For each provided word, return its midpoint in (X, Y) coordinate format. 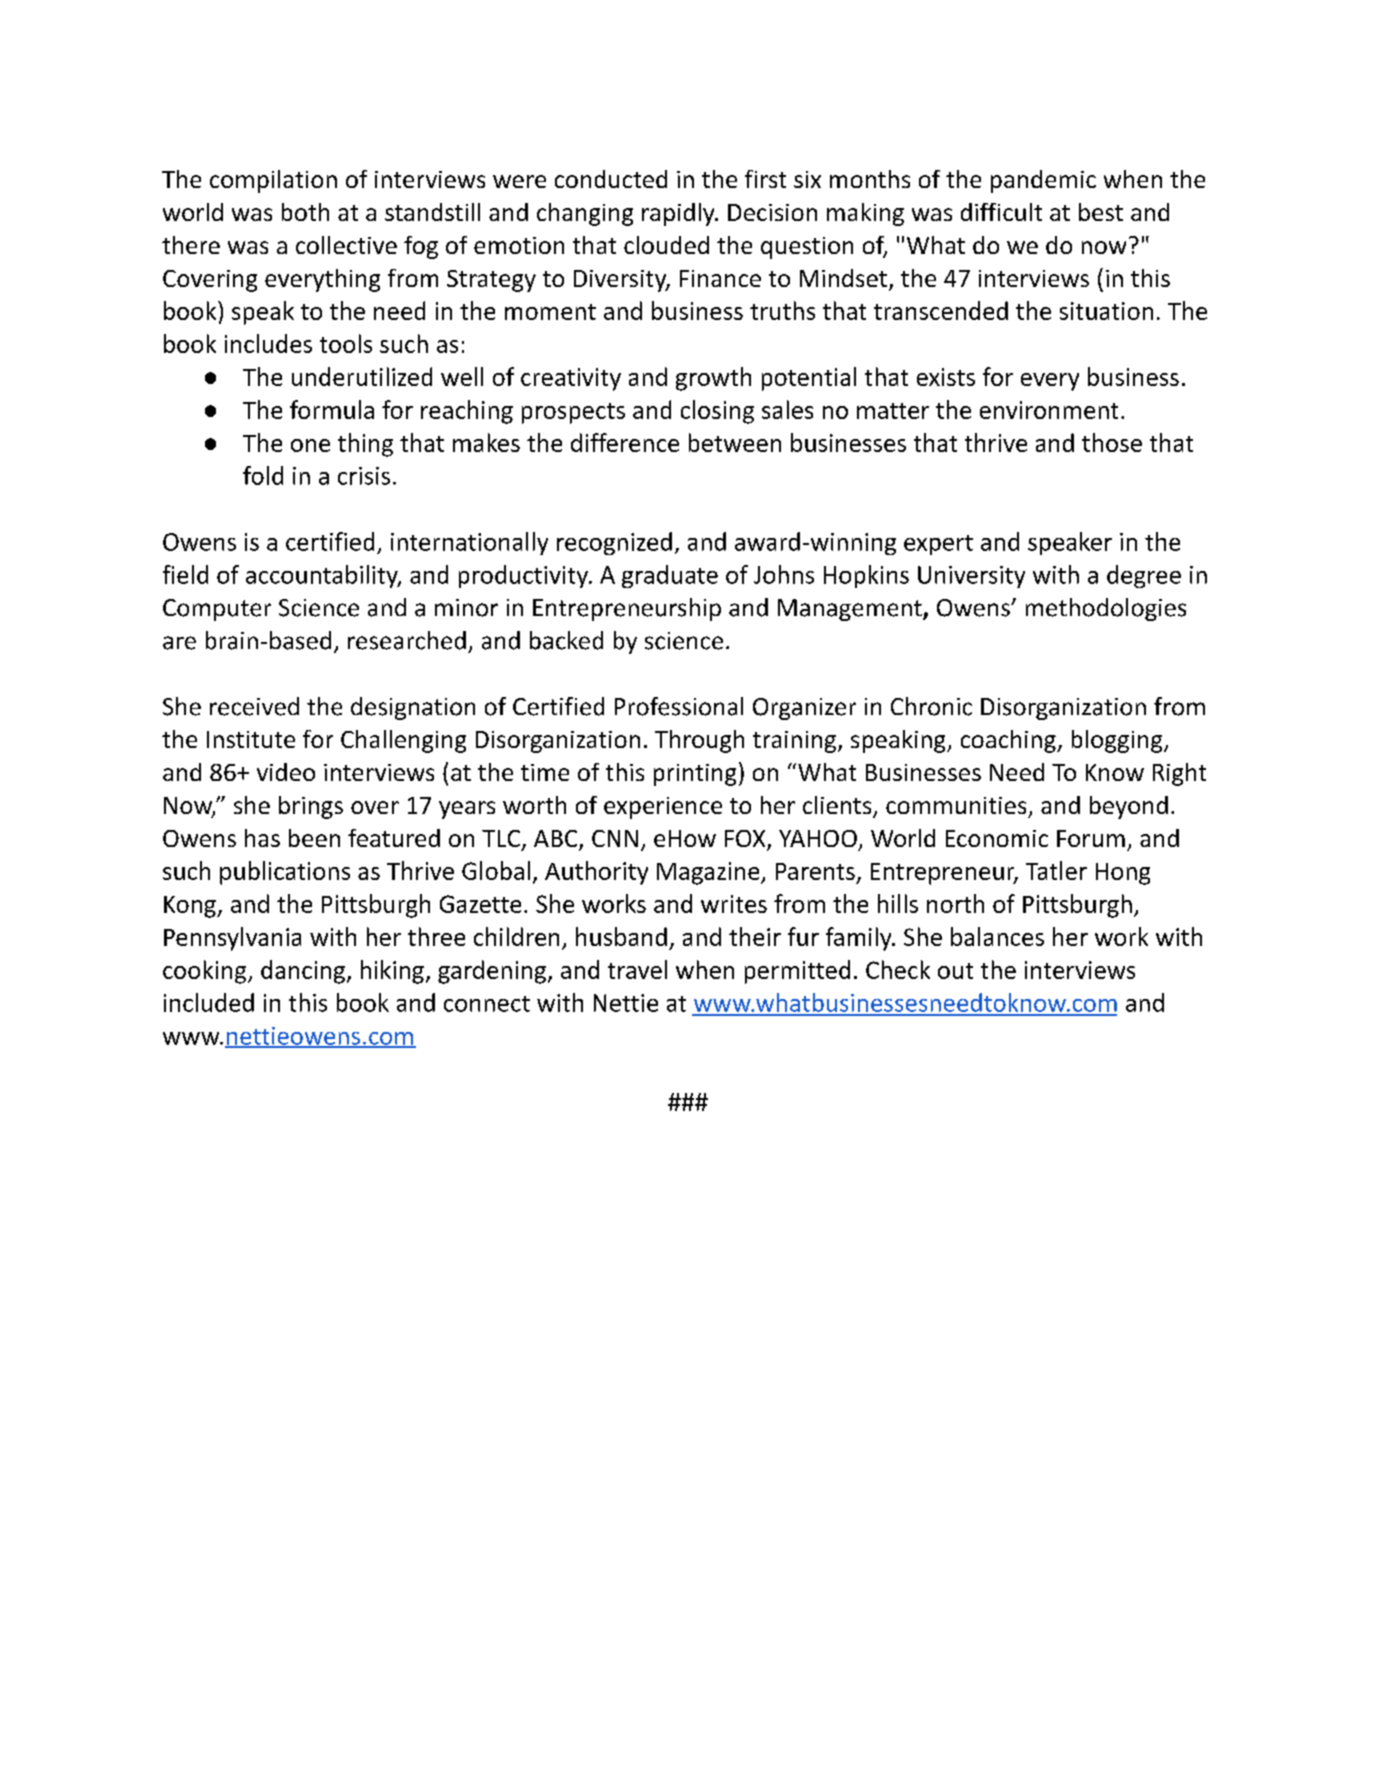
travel (637, 969)
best (1101, 212)
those (1112, 442)
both (305, 212)
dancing (303, 972)
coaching (1009, 741)
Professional (679, 706)
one (310, 445)
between (735, 442)
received (254, 706)
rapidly (679, 214)
